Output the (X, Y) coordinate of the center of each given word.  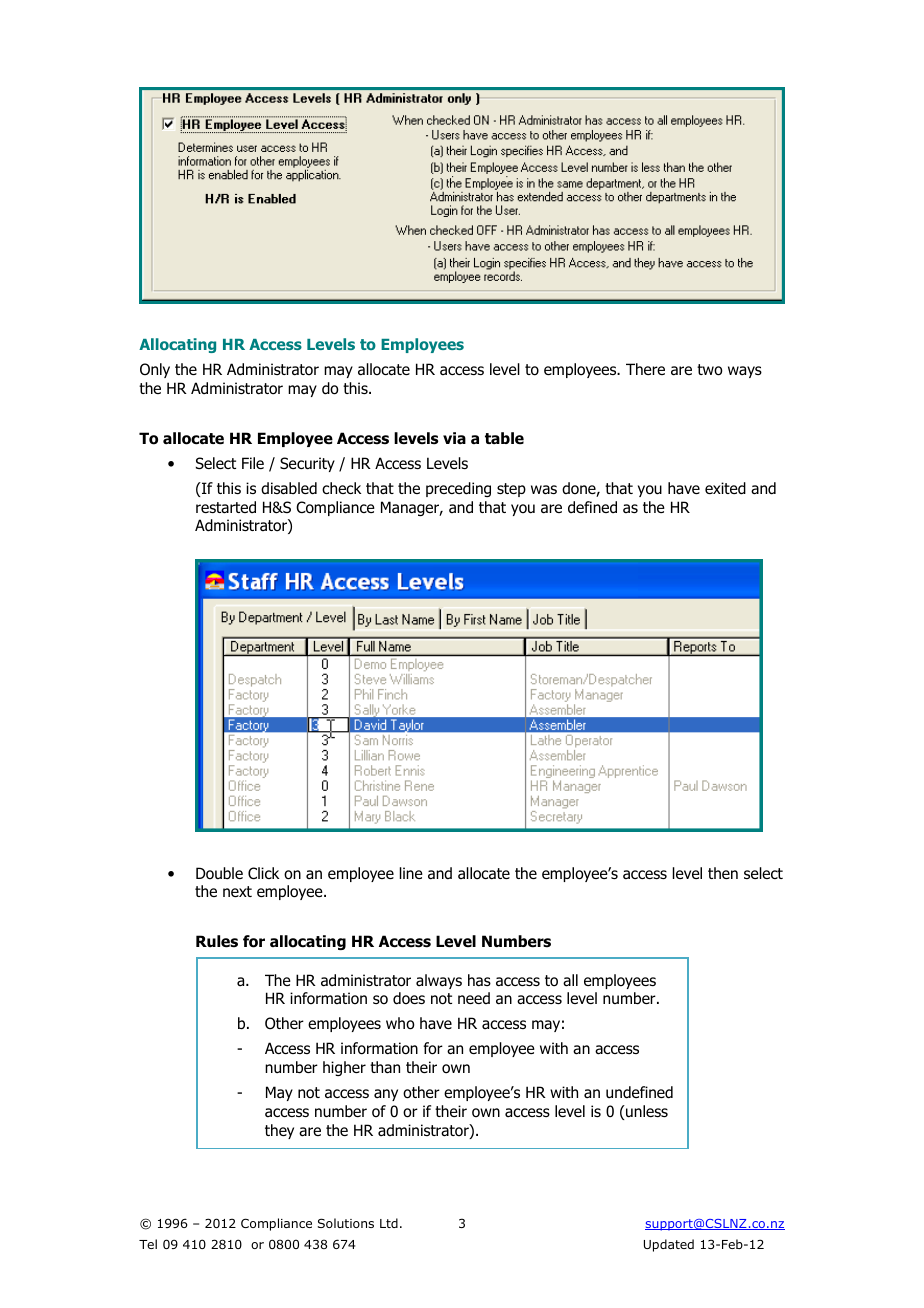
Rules (217, 941)
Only (155, 370)
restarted (226, 507)
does (409, 998)
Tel (148, 1244)
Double (219, 873)
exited (725, 488)
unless (646, 1111)
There (645, 369)
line (411, 873)
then (723, 873)
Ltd (389, 1223)
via (454, 438)
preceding (458, 489)
